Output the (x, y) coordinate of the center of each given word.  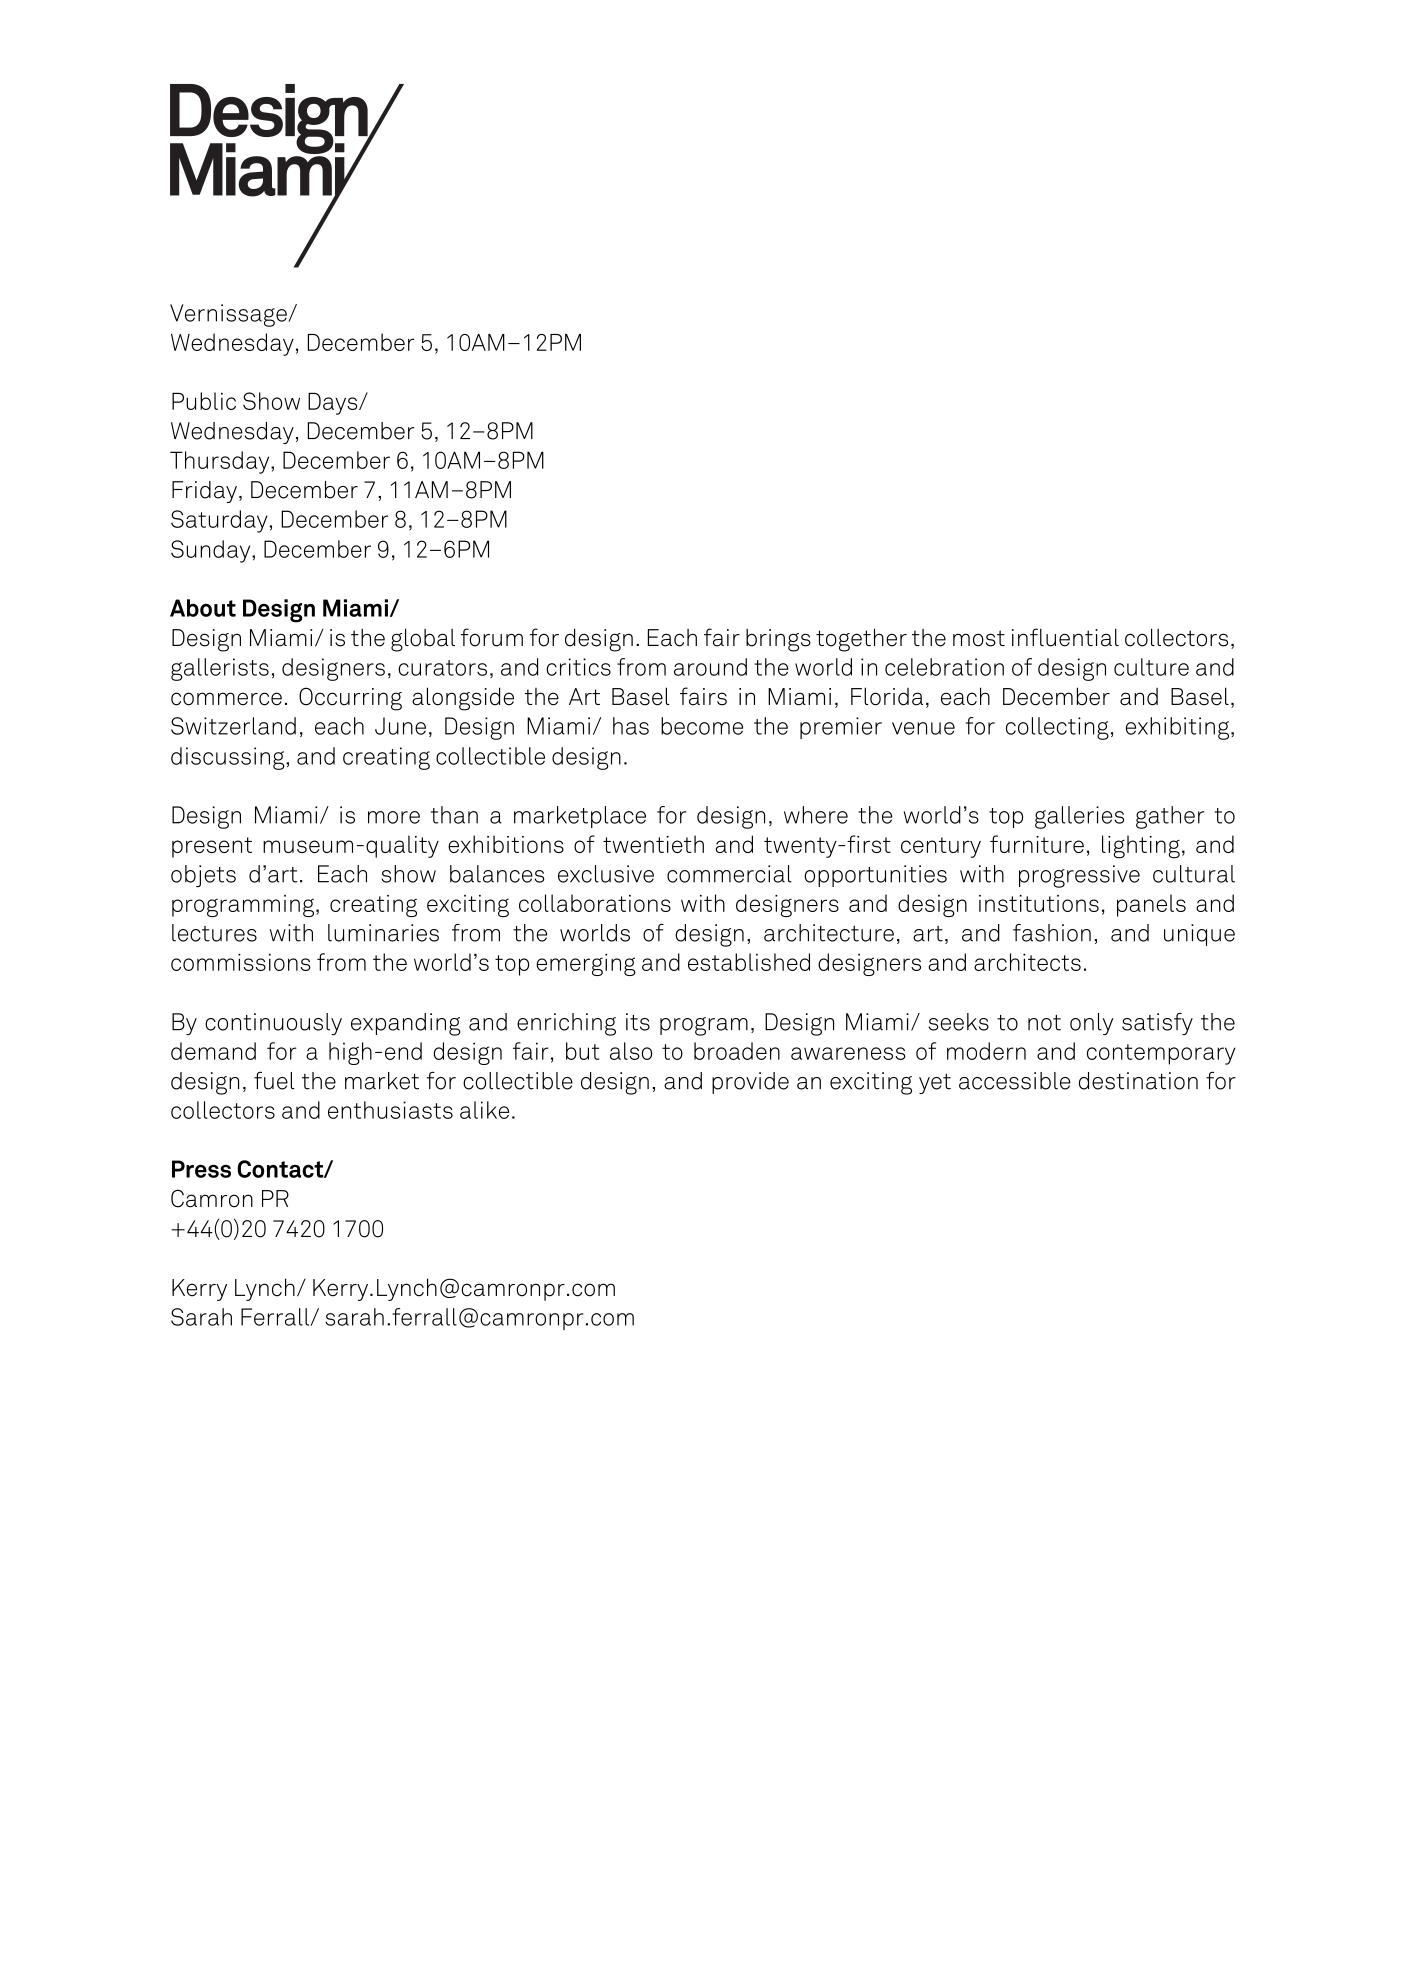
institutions (1039, 903)
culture (1151, 667)
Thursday (221, 462)
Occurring (350, 699)
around (710, 667)
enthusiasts (390, 1110)
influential (1065, 637)
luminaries (383, 933)
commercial (729, 874)
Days (334, 404)
